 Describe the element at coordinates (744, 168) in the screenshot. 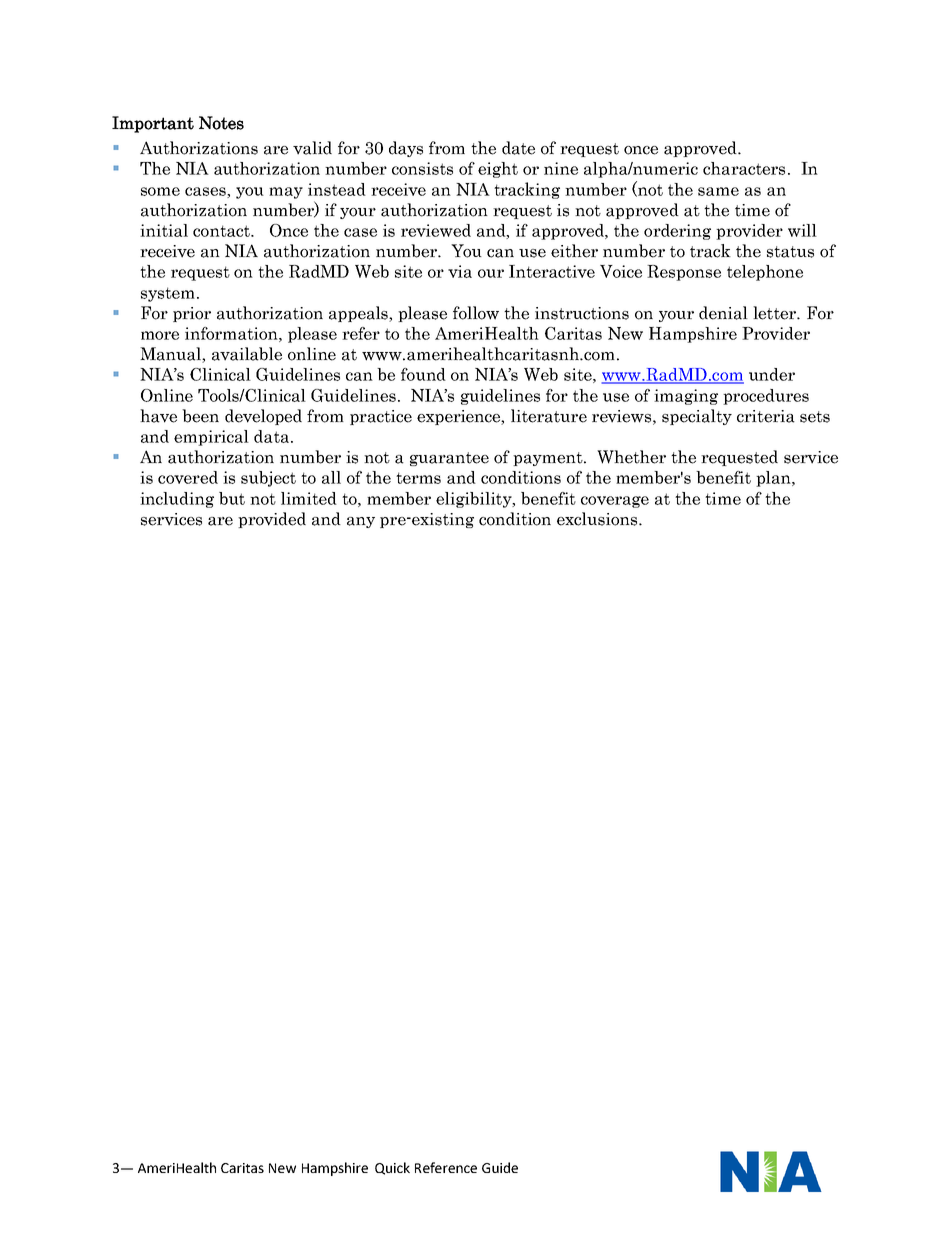

I see `characters` at that location.
